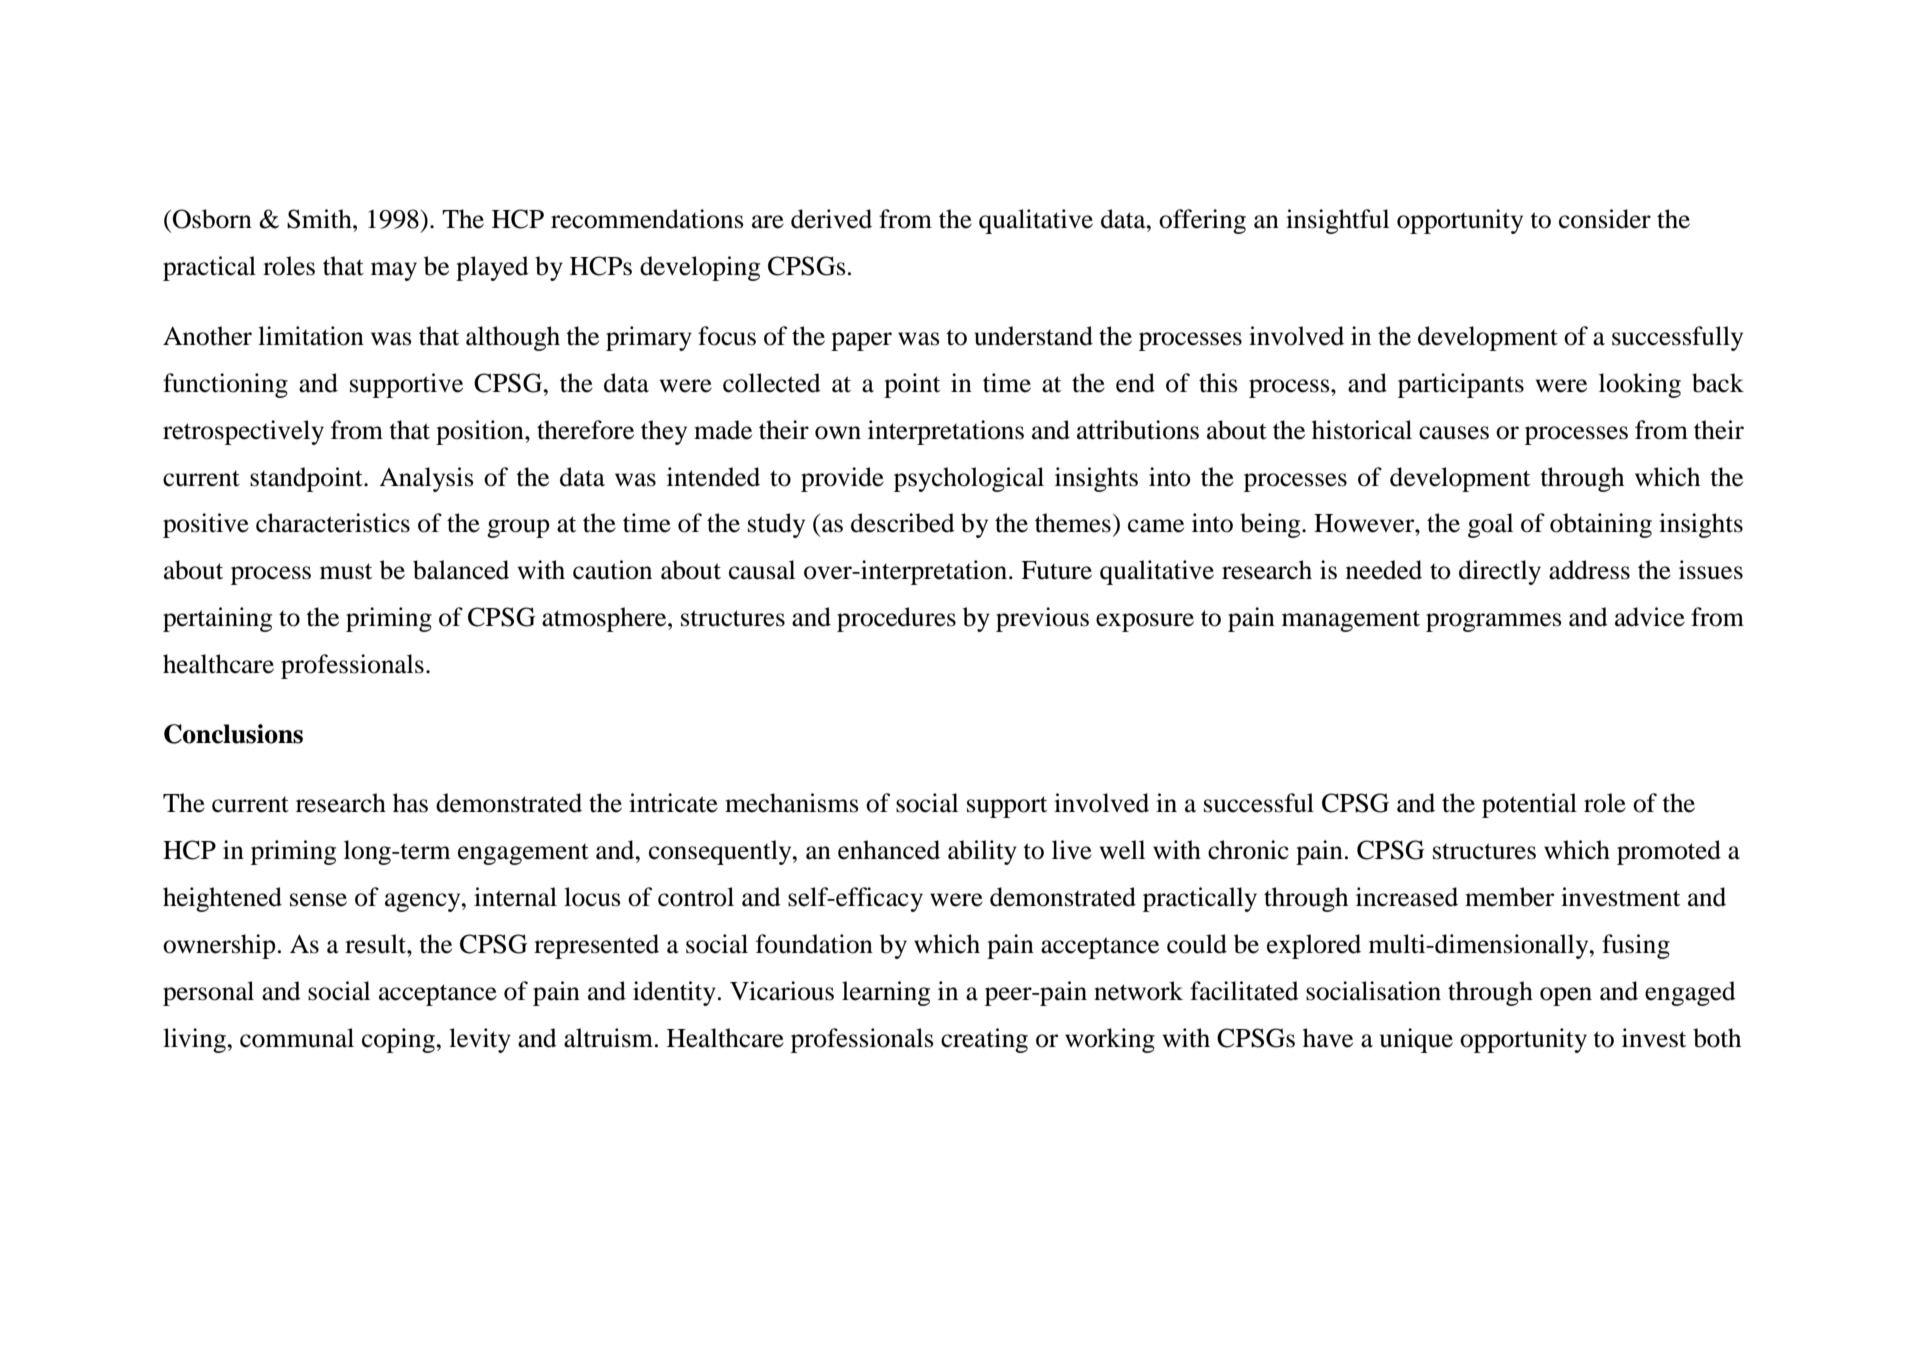  I want to click on consider, so click(1605, 219).
